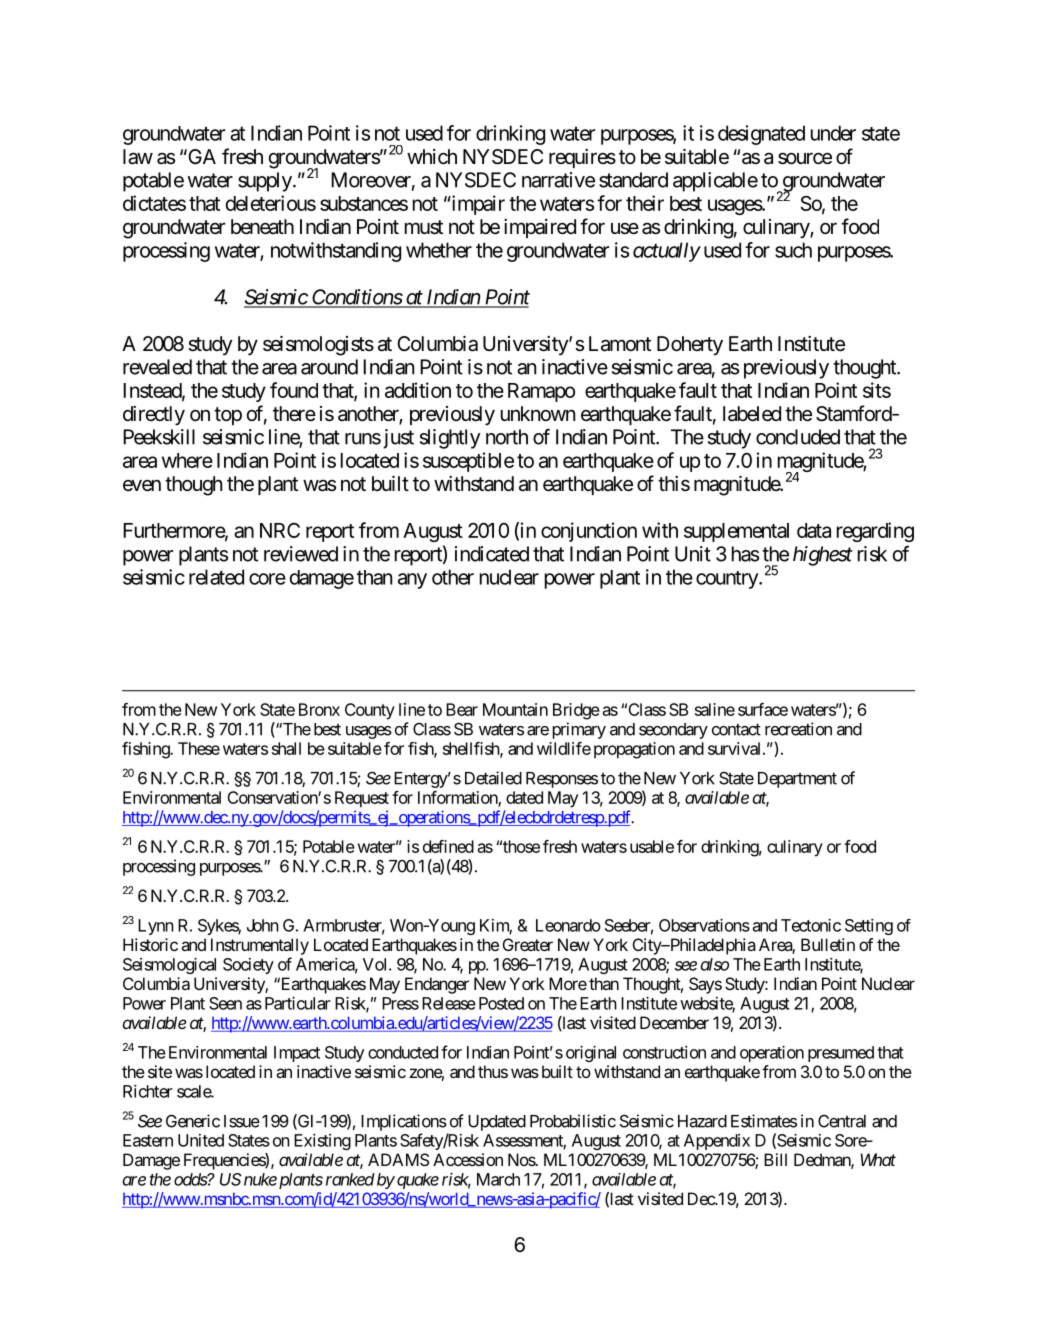 This document has width=1037, height=1341. I want to click on Generic, so click(193, 1121).
